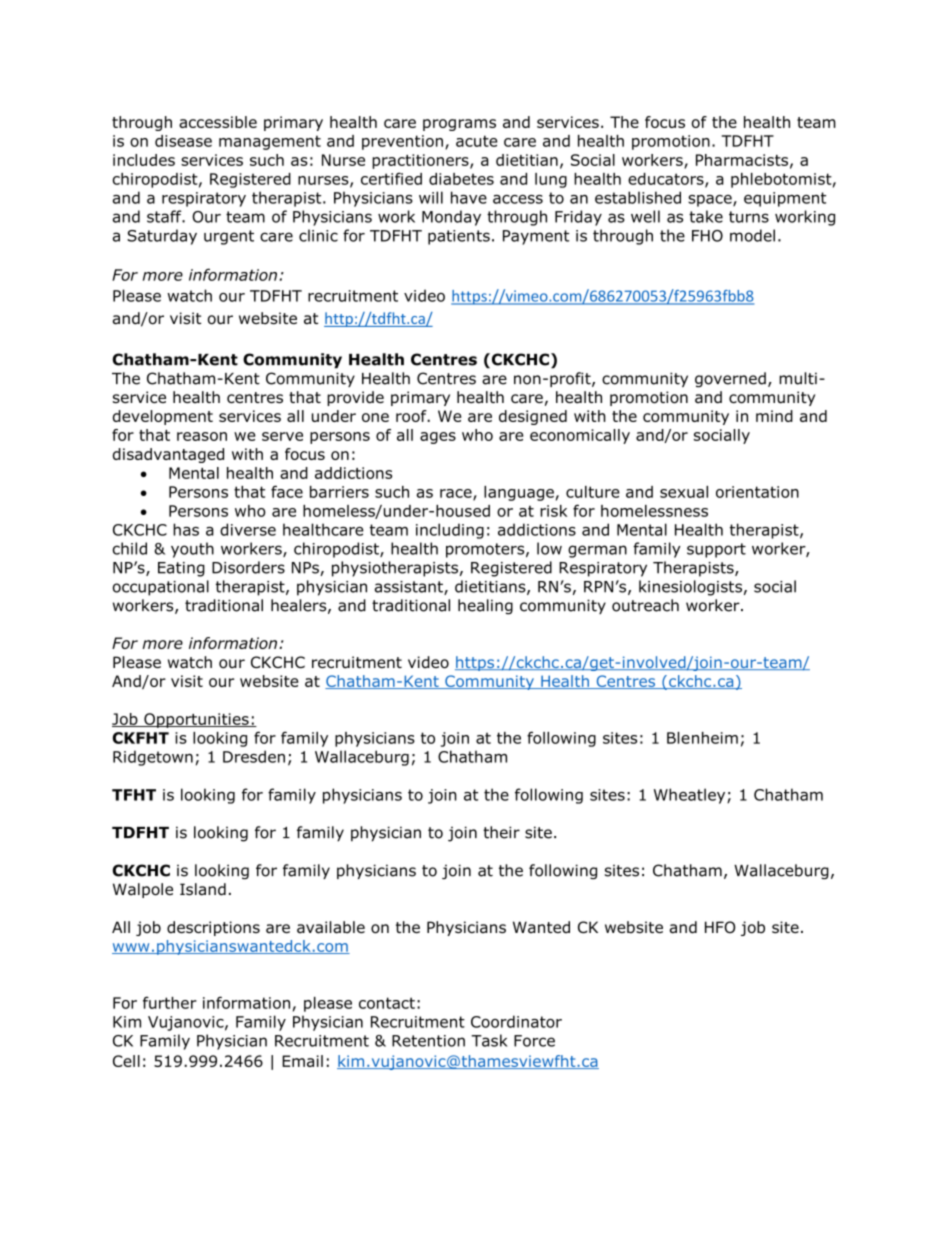 The width and height of the image is (952, 1233). What do you see at coordinates (691, 796) in the image?
I see `Wheatley` at bounding box center [691, 796].
